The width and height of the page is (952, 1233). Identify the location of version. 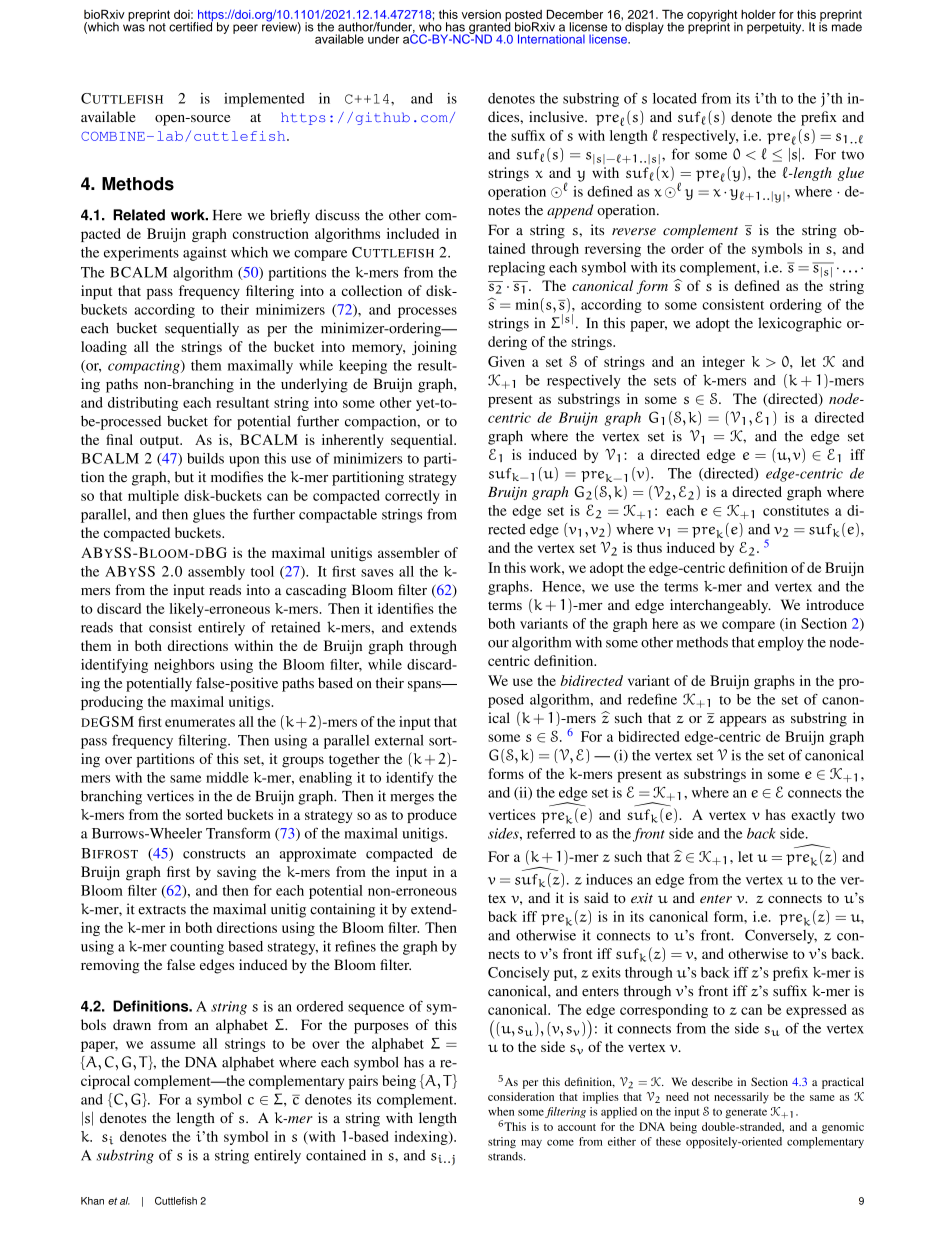
(481, 14).
